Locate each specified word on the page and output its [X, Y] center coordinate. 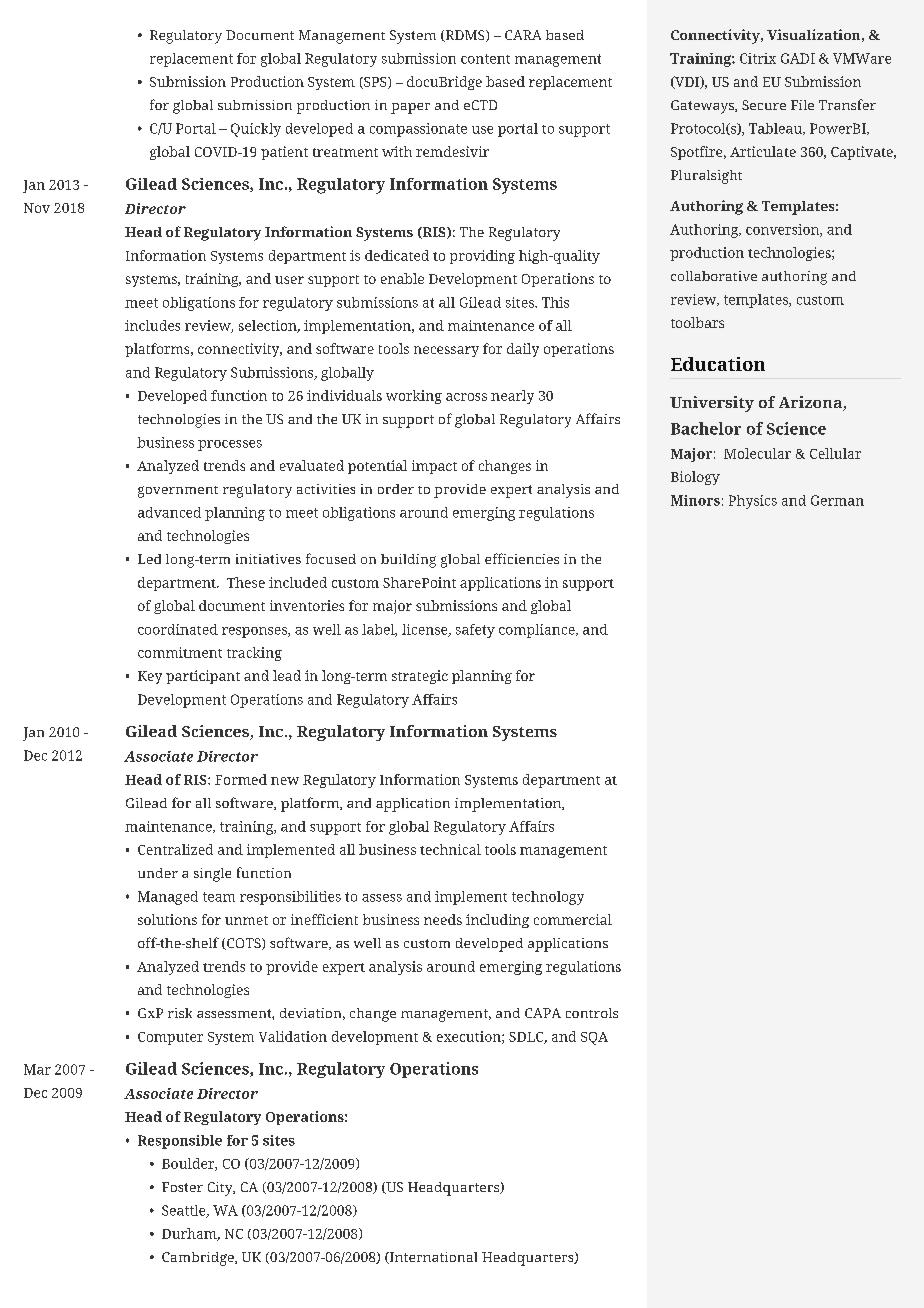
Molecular [757, 453]
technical [450, 849]
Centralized [175, 849]
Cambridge [199, 1259]
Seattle [185, 1211]
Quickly [256, 130]
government [178, 492]
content [485, 59]
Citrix [758, 58]
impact [434, 467]
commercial [573, 919]
